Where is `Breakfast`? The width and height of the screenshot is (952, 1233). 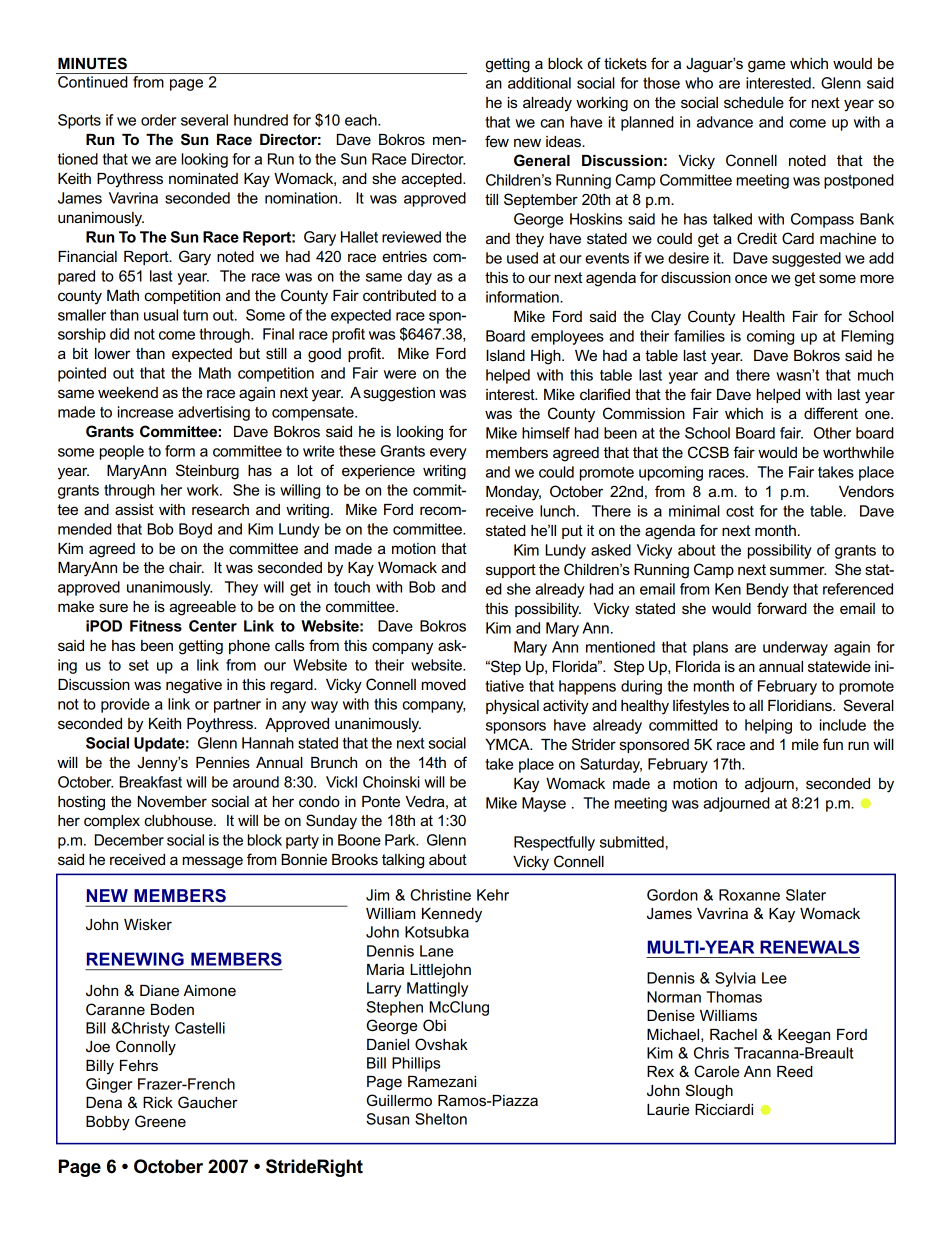
Breakfast is located at coordinates (150, 782).
